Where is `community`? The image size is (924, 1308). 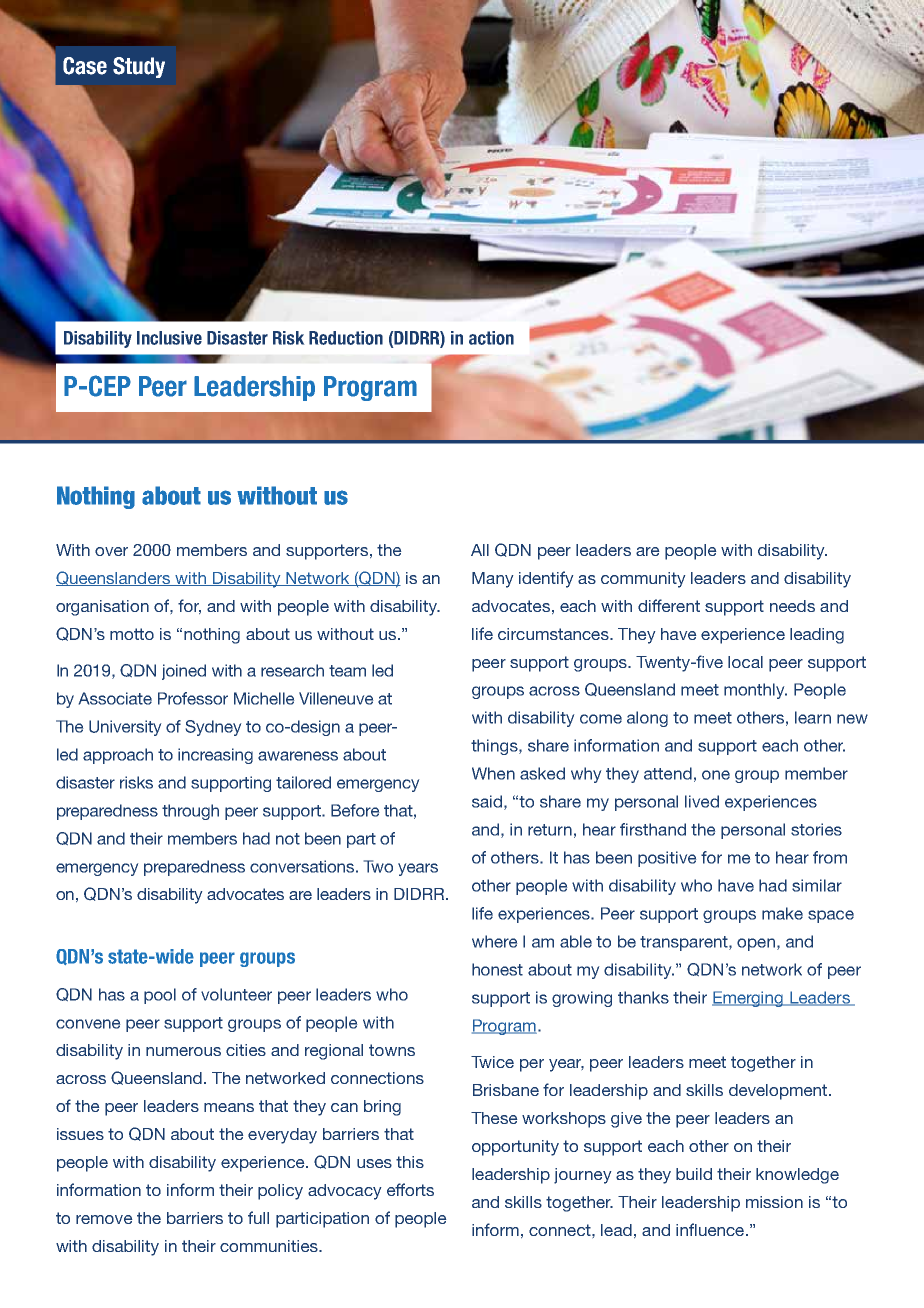
community is located at coordinates (643, 580).
